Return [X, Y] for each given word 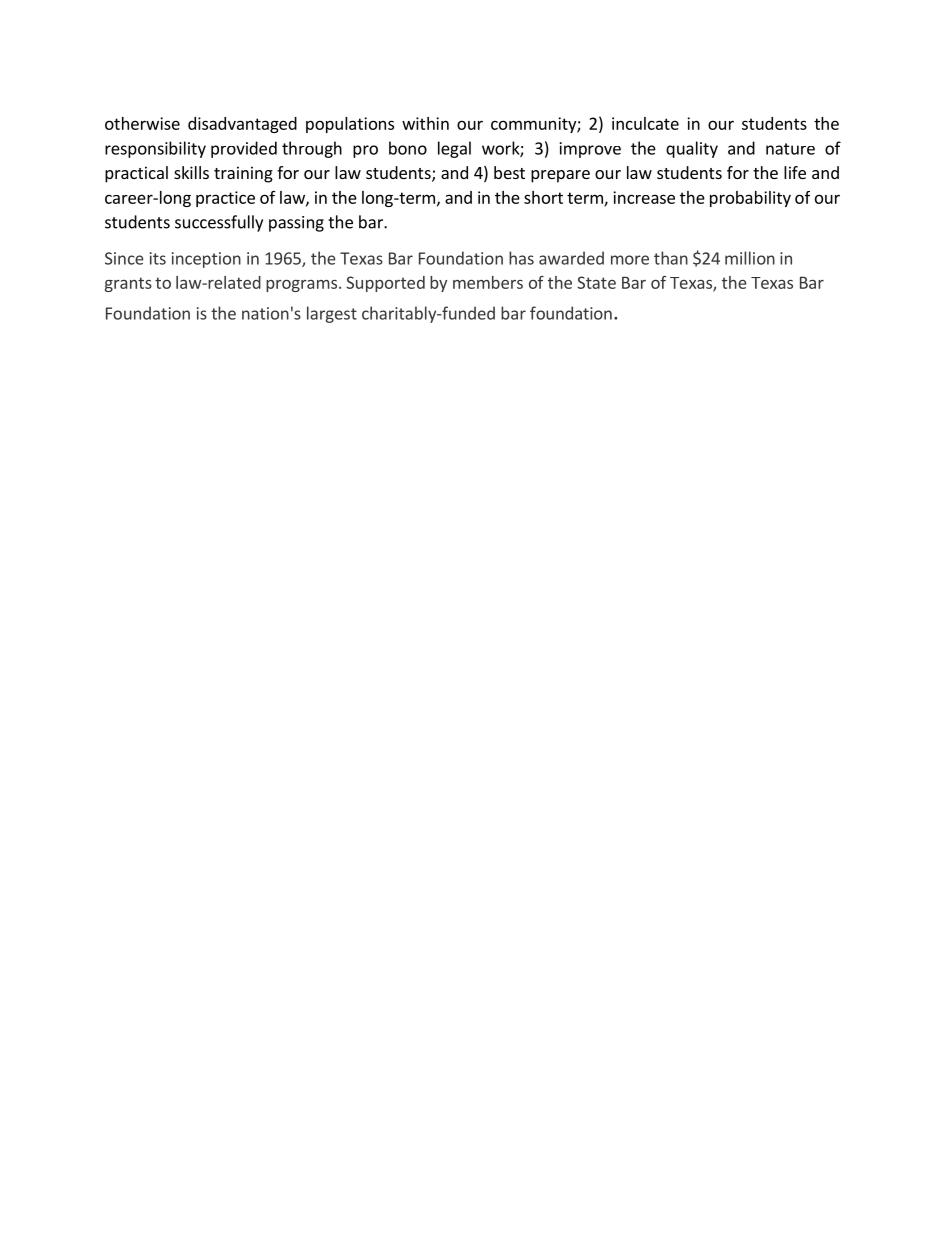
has [521, 258]
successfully [219, 223]
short [543, 197]
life [795, 172]
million [750, 258]
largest [332, 314]
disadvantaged [242, 125]
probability [750, 199]
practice [225, 199]
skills [191, 172]
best [509, 172]
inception [206, 260]
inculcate [645, 123]
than [671, 258]
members [488, 282]
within [425, 123]
